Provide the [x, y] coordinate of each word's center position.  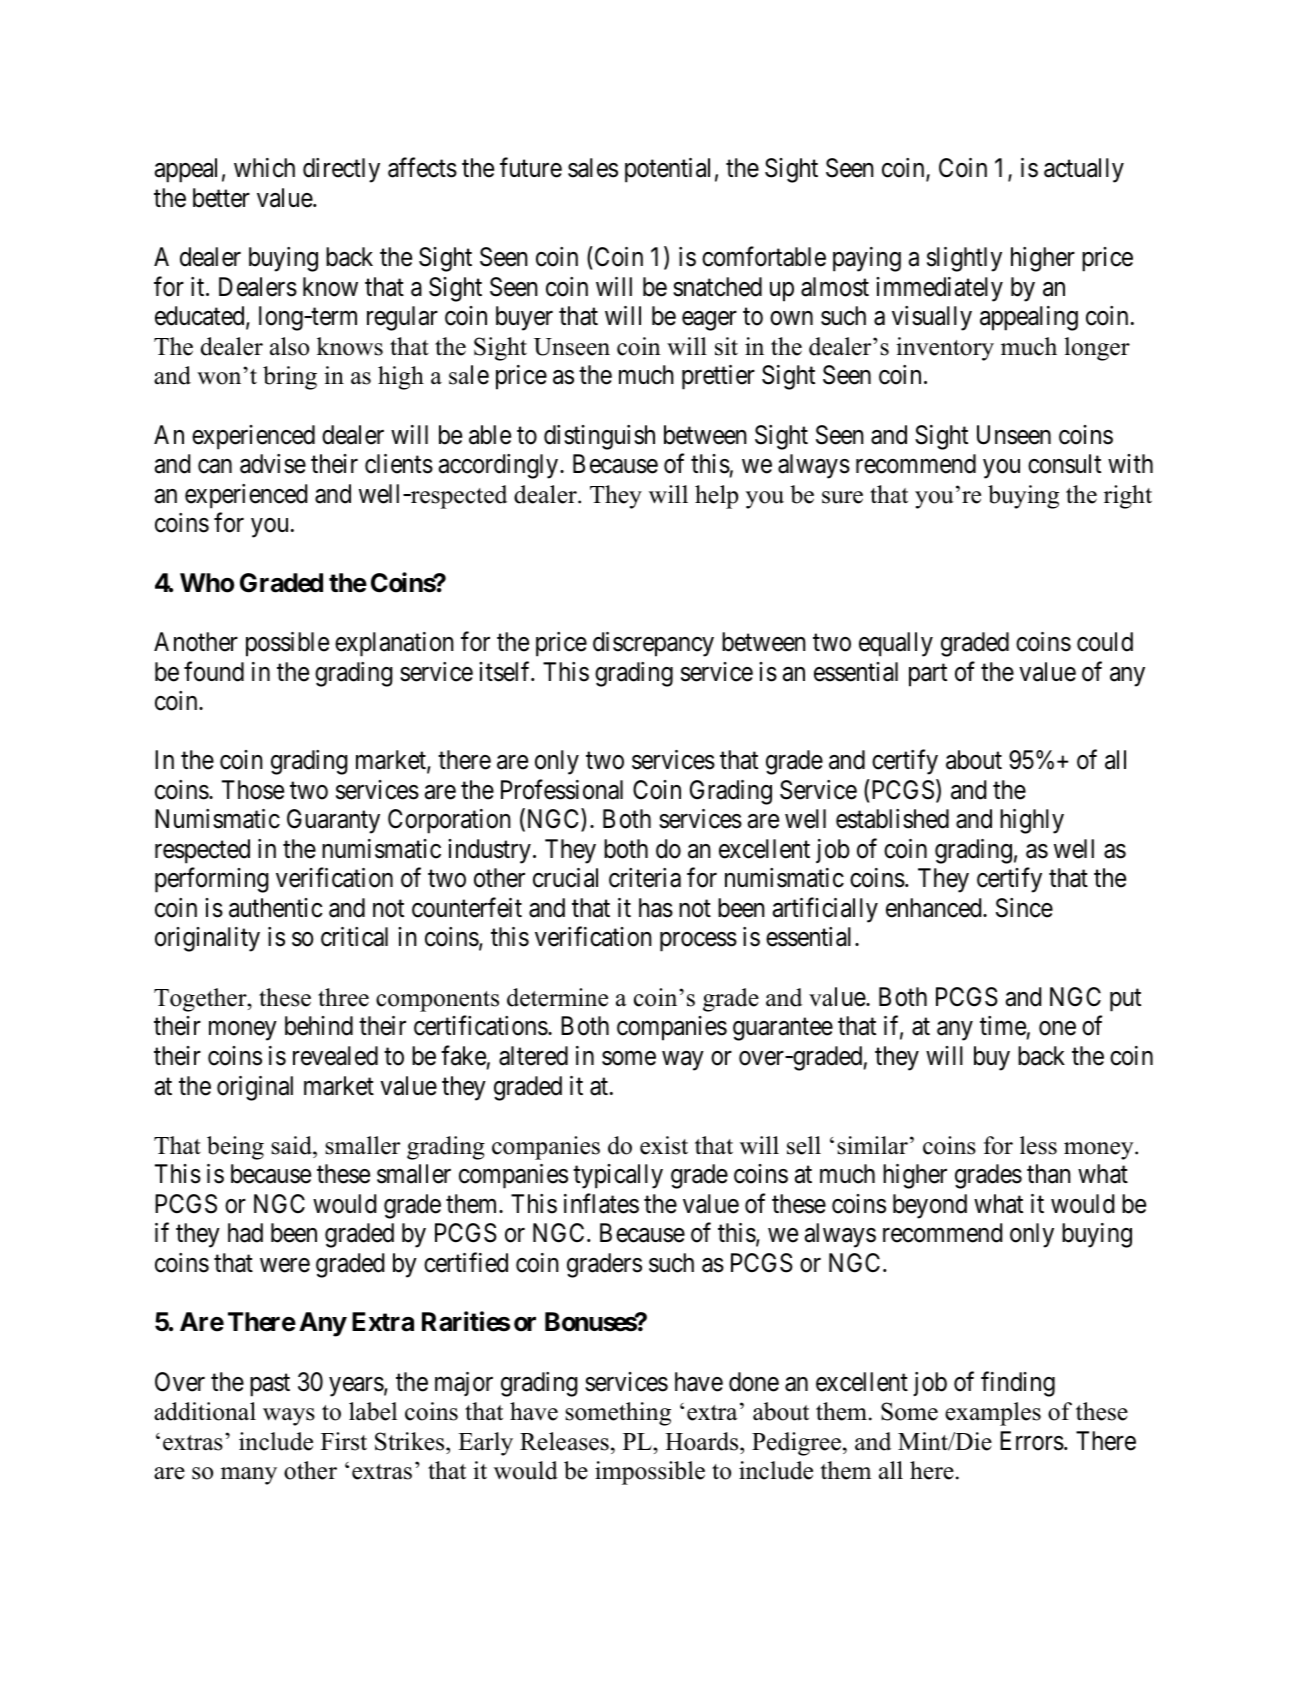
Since [1024, 908]
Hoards [703, 1441]
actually [1084, 170]
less [1038, 1145]
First [344, 1441]
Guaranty [333, 821]
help [716, 497]
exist [664, 1145]
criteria [645, 878]
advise [273, 464]
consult [1064, 464]
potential [667, 170]
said [292, 1145]
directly [341, 170]
